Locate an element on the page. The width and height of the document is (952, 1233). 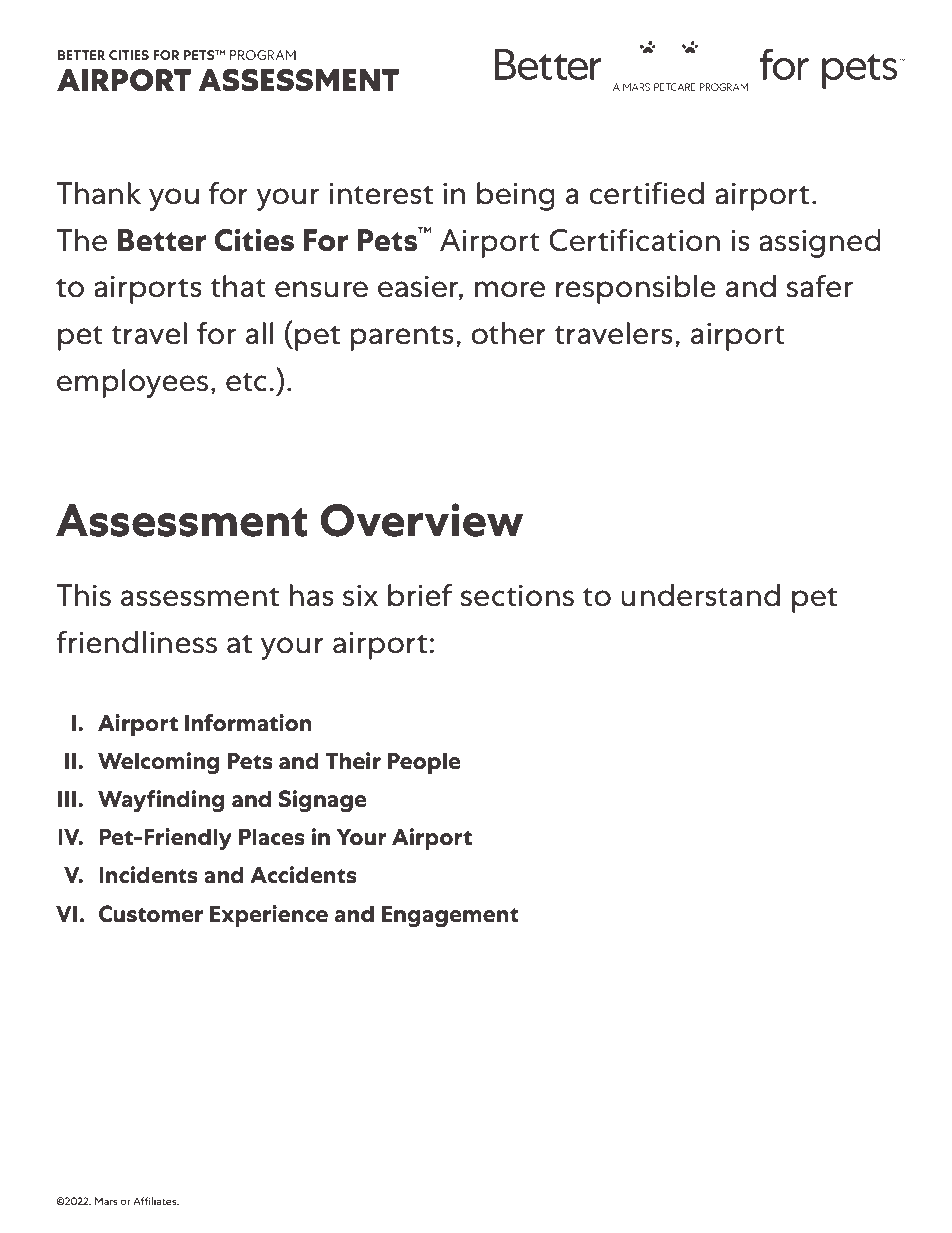
safer is located at coordinates (820, 286).
